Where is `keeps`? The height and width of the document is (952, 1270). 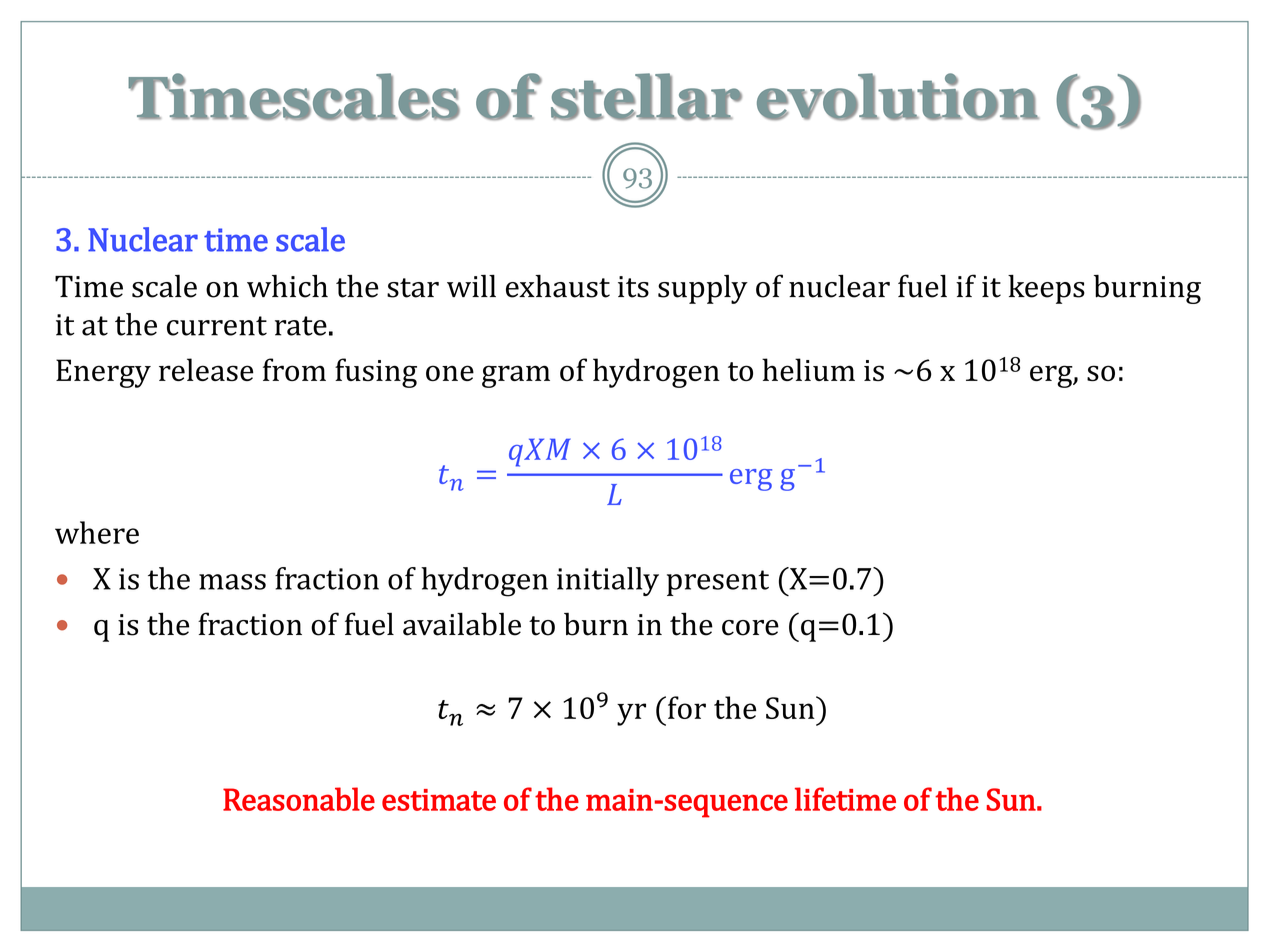 keeps is located at coordinates (1046, 289).
